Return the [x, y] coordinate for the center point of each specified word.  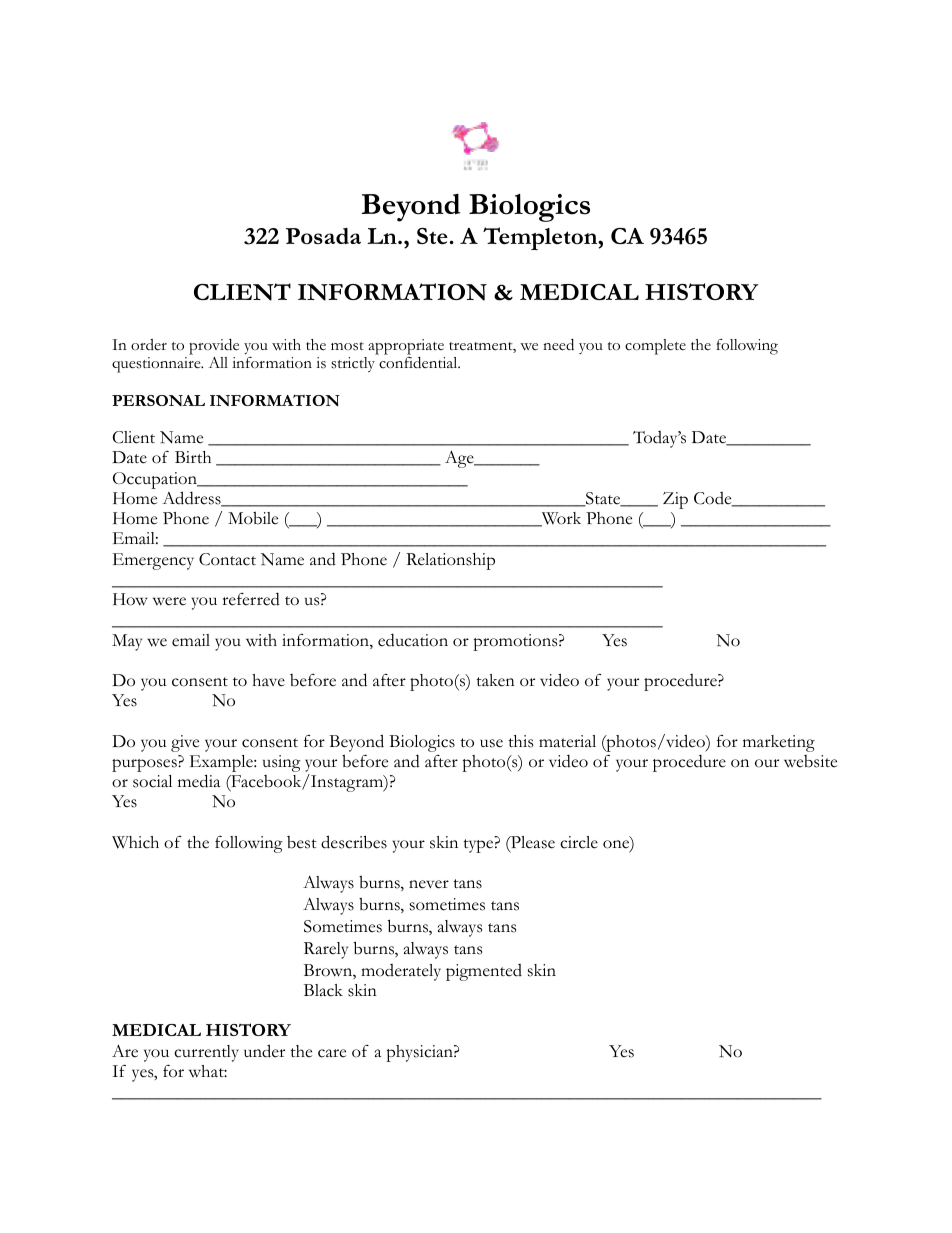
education [413, 640]
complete [655, 347]
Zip [675, 500]
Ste [432, 236]
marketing [779, 743]
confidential [419, 363]
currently [206, 1053]
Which [135, 842]
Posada [323, 236]
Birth [193, 457]
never [429, 884]
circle [579, 842]
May [127, 642]
